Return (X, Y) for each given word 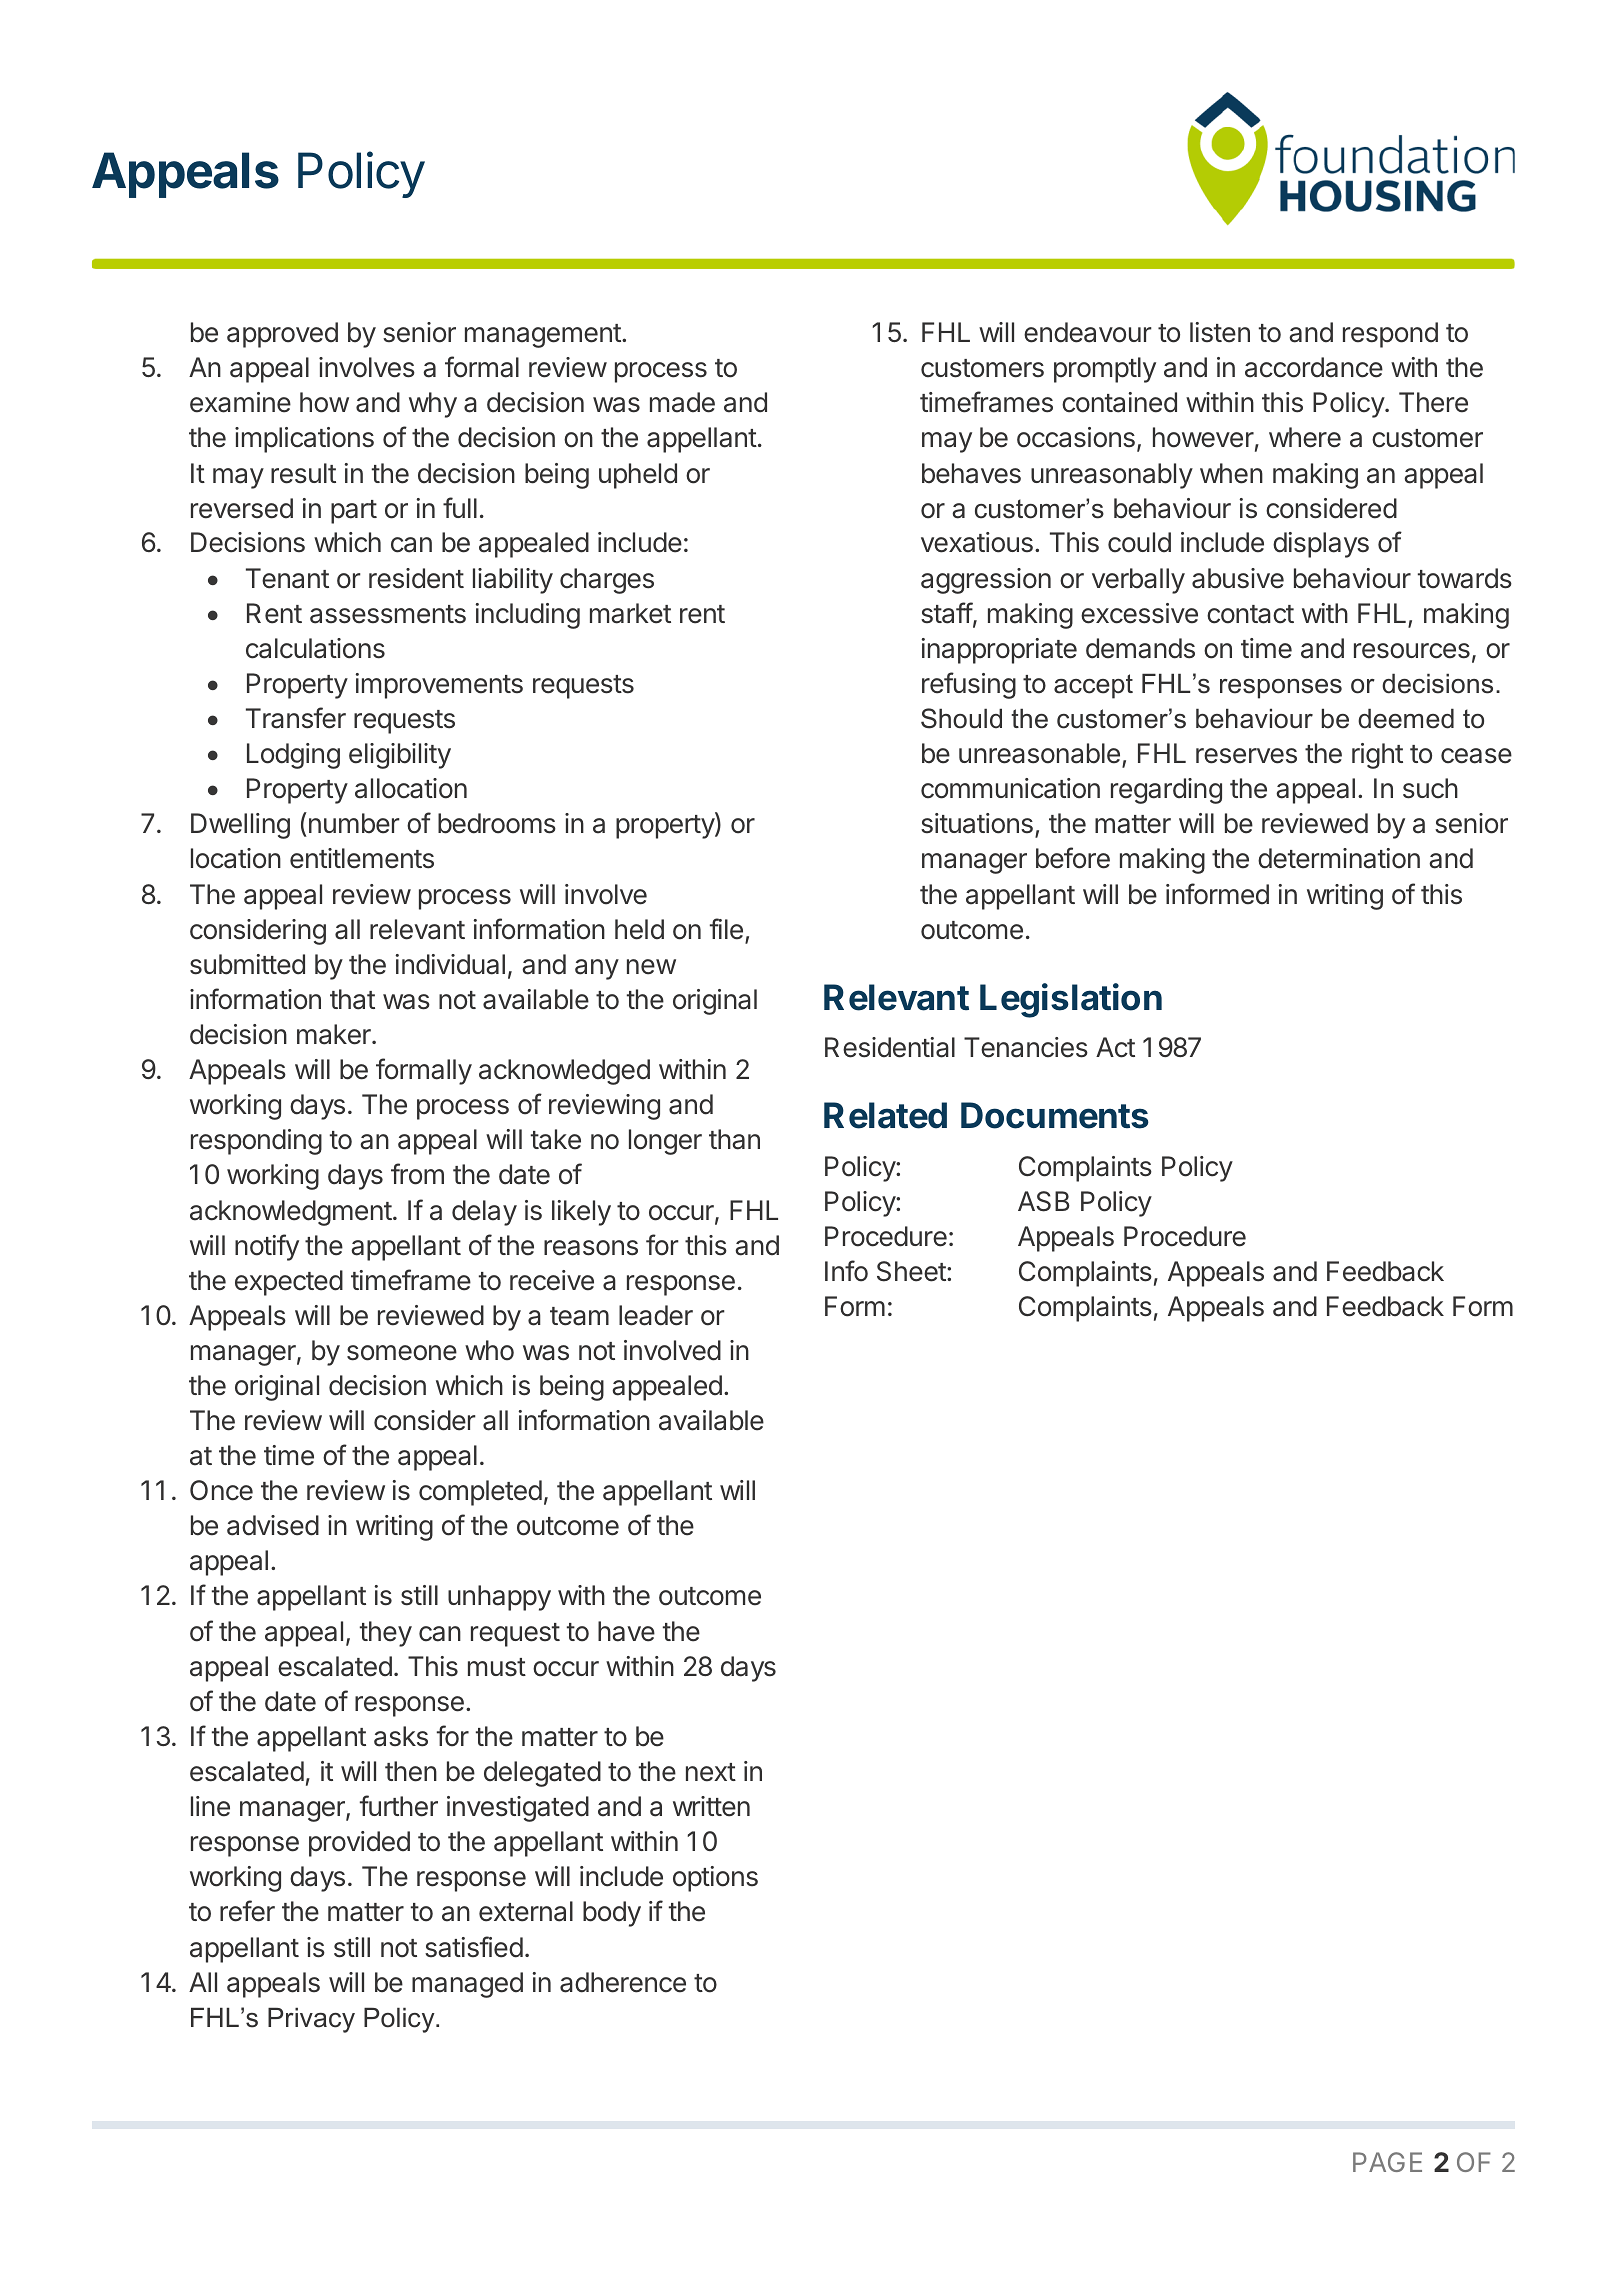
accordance (1314, 367)
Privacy (311, 2020)
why (433, 405)
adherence (623, 1982)
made (682, 402)
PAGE (1387, 2162)
